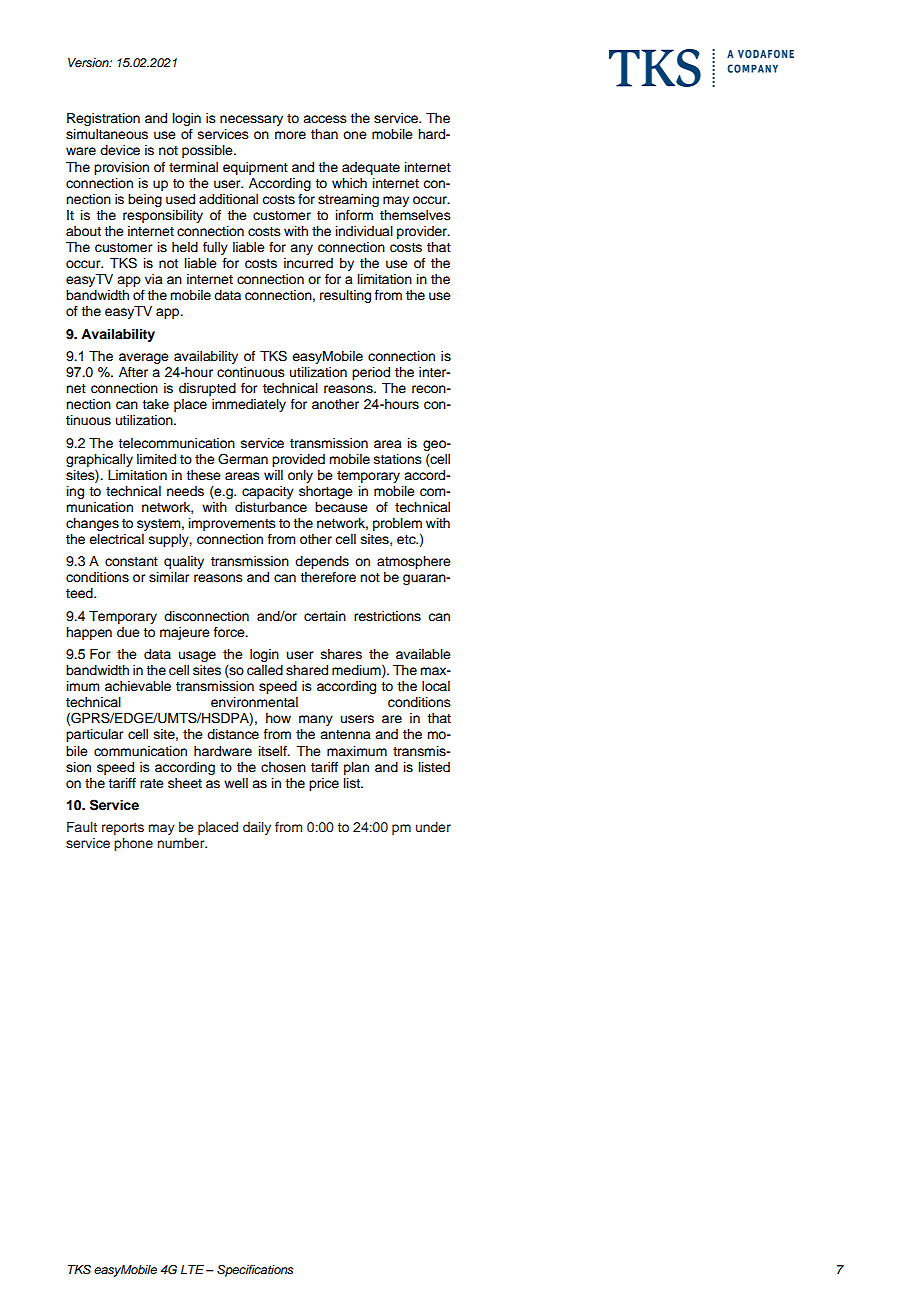  I want to click on adequate, so click(371, 168).
